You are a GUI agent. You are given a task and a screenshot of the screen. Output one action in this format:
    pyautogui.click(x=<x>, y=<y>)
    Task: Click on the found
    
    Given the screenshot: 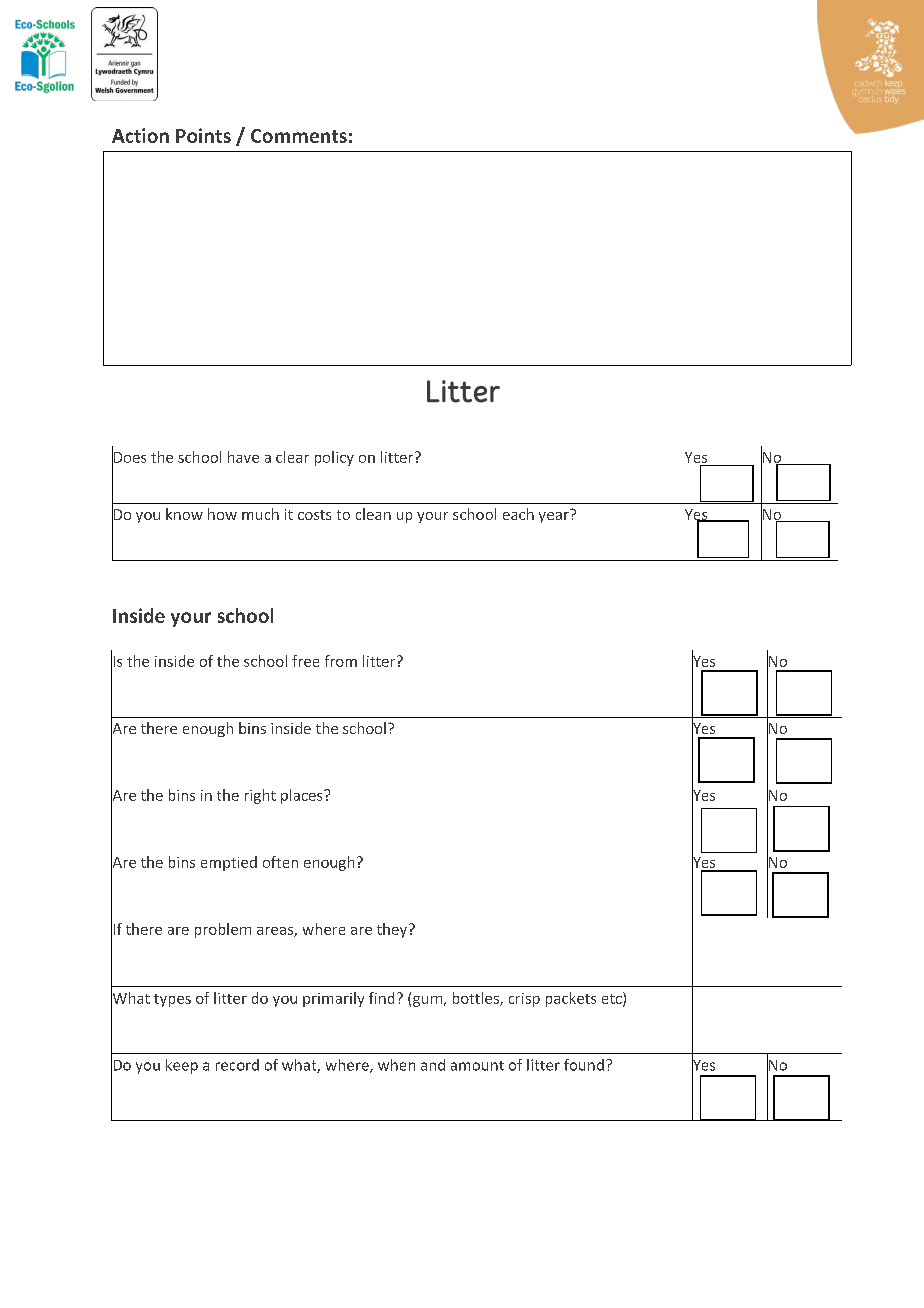 What is the action you would take?
    pyautogui.click(x=584, y=1065)
